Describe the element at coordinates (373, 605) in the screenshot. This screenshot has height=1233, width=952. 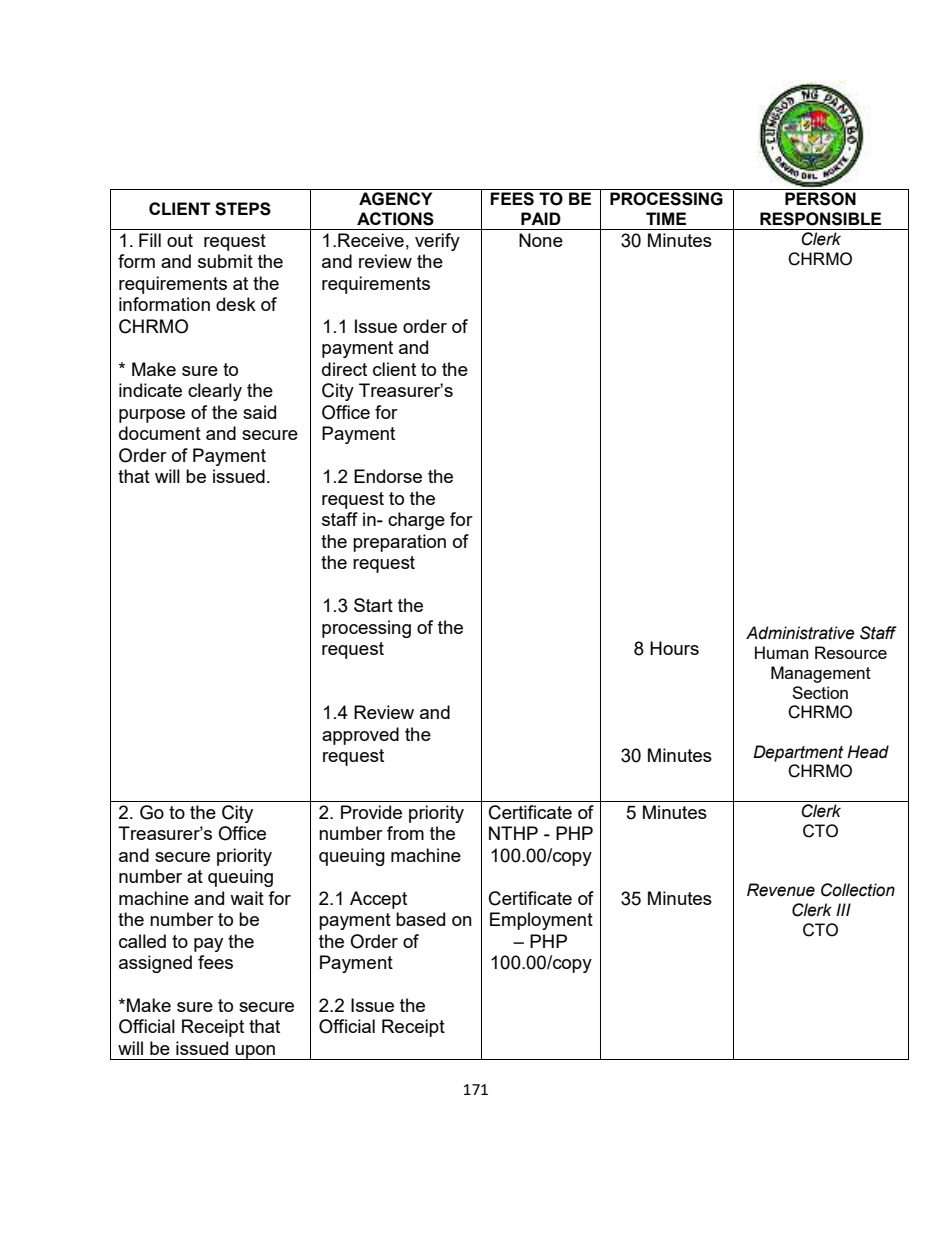
I see `Start` at that location.
